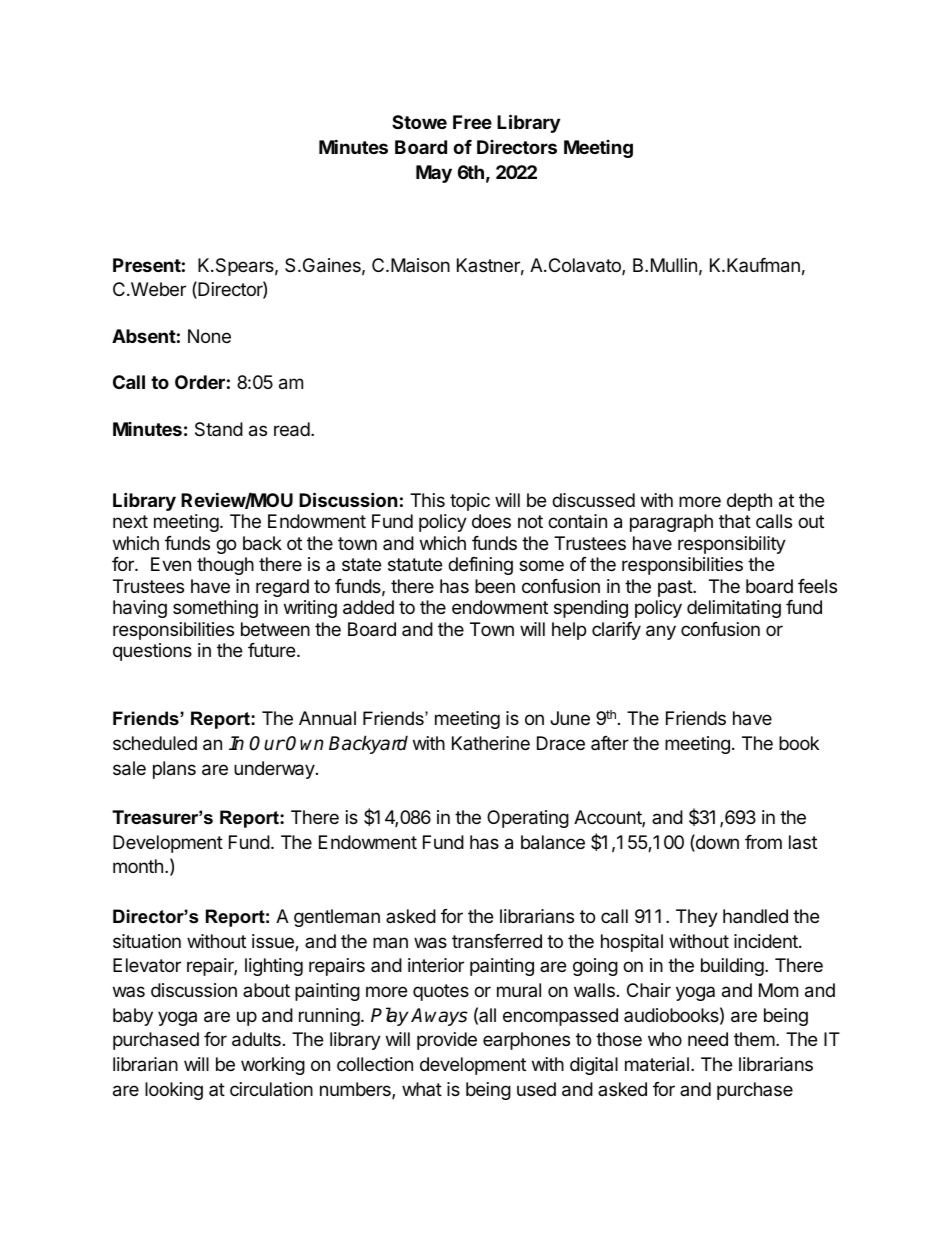 Image resolution: width=952 pixels, height=1233 pixels. Describe the element at coordinates (434, 174) in the document. I see `May` at that location.
